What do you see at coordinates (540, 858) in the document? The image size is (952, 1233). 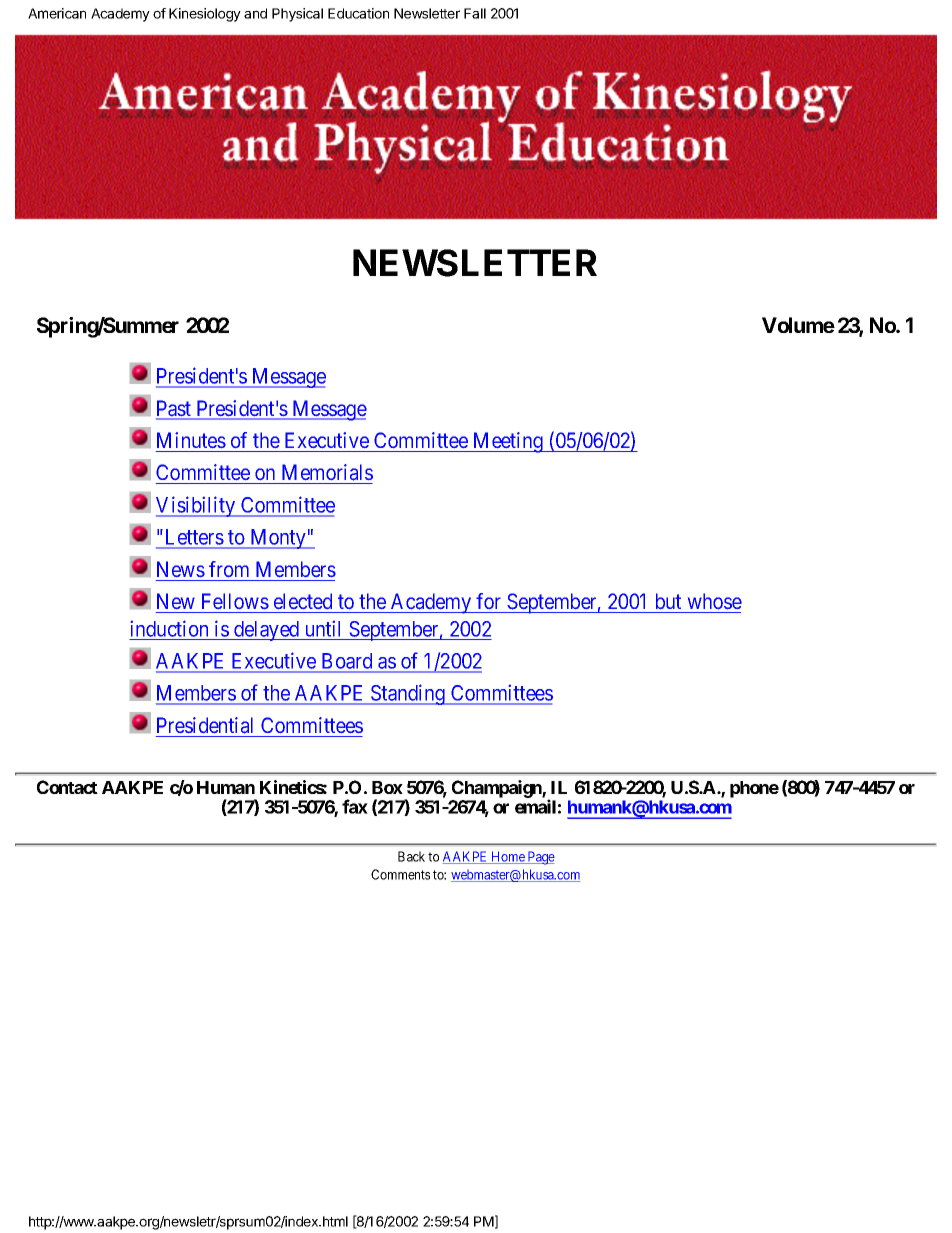 I see `Page` at bounding box center [540, 858].
